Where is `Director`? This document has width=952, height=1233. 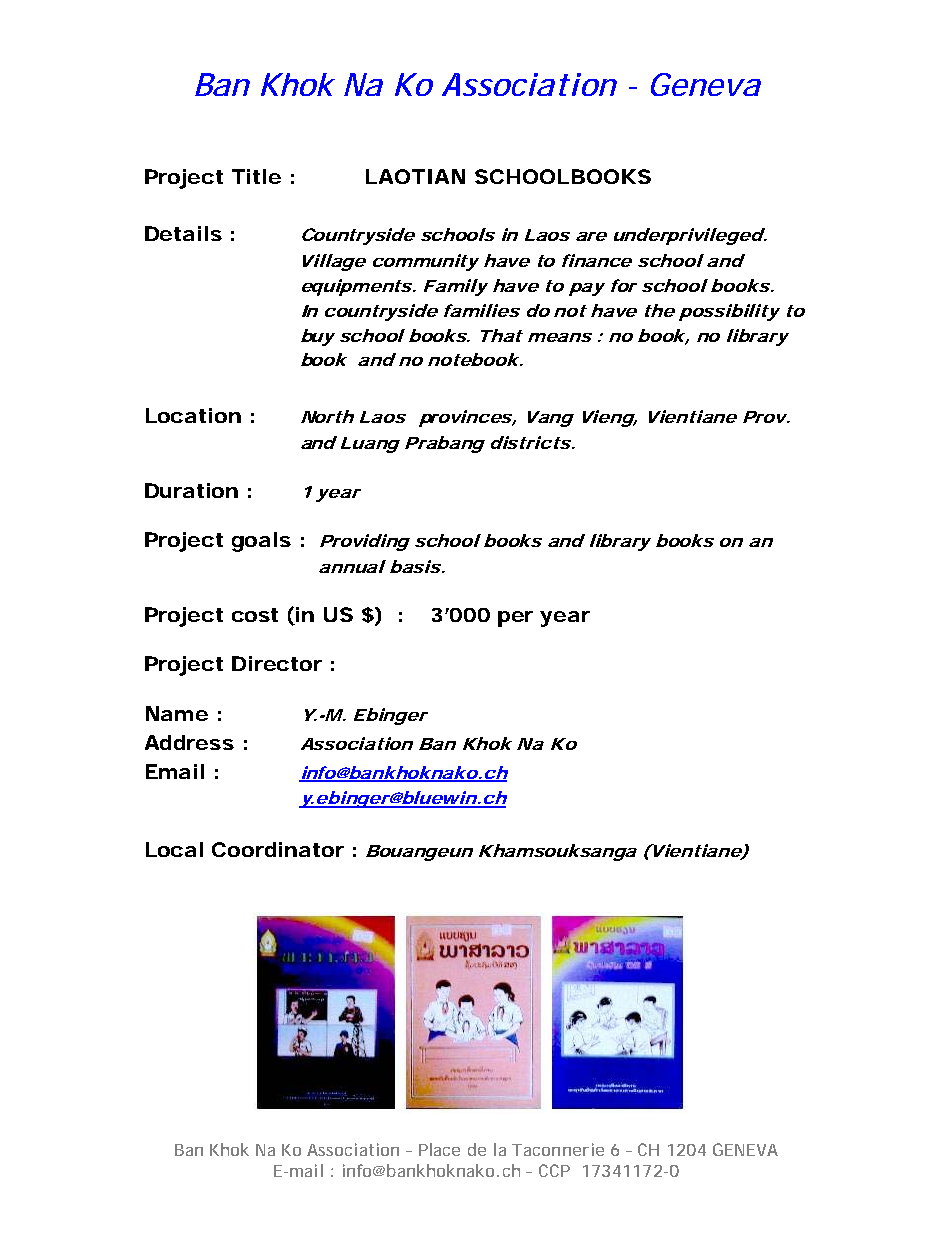
Director is located at coordinates (277, 663).
